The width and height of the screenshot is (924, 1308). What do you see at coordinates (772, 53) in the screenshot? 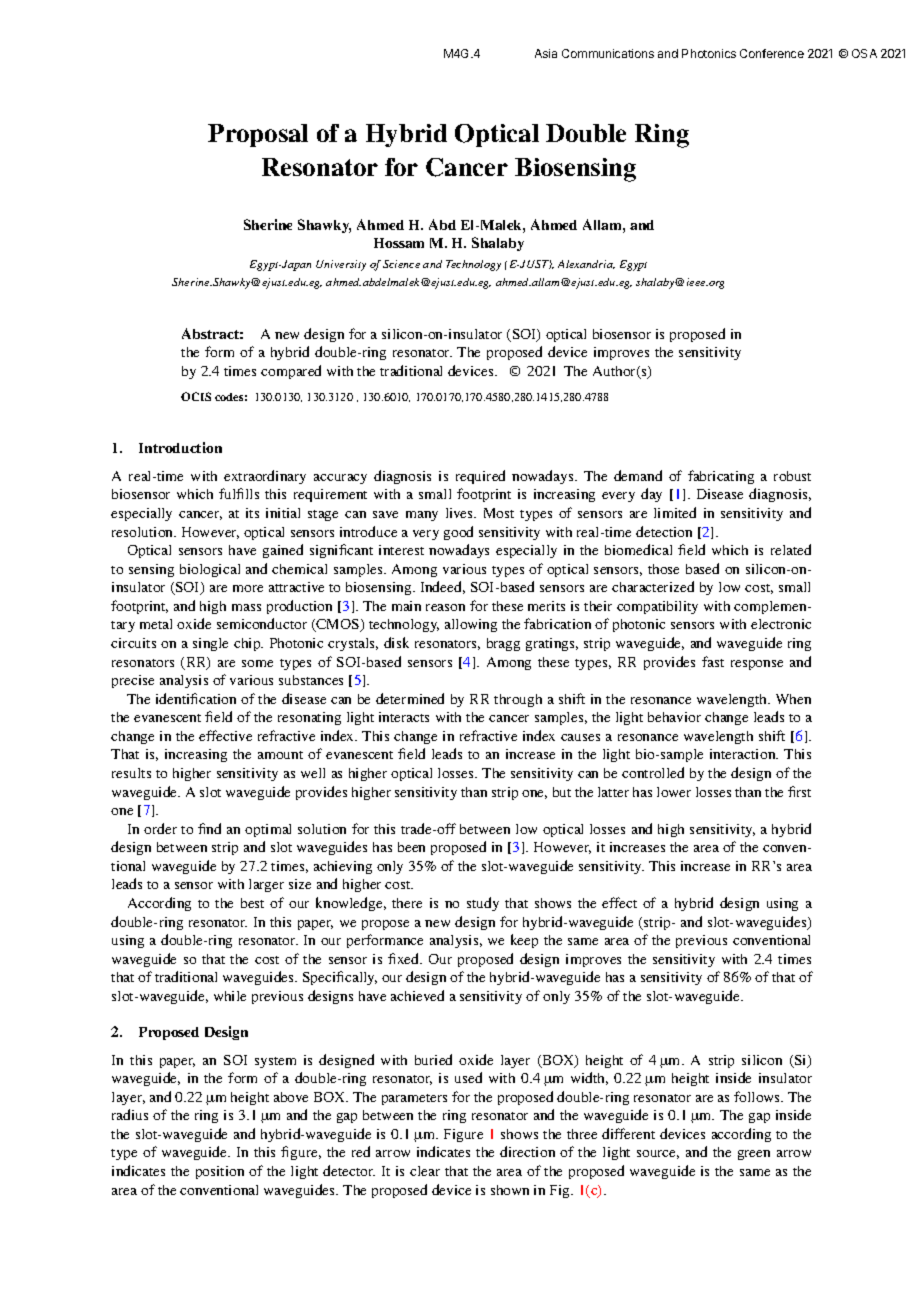
I see `Conference` at bounding box center [772, 53].
